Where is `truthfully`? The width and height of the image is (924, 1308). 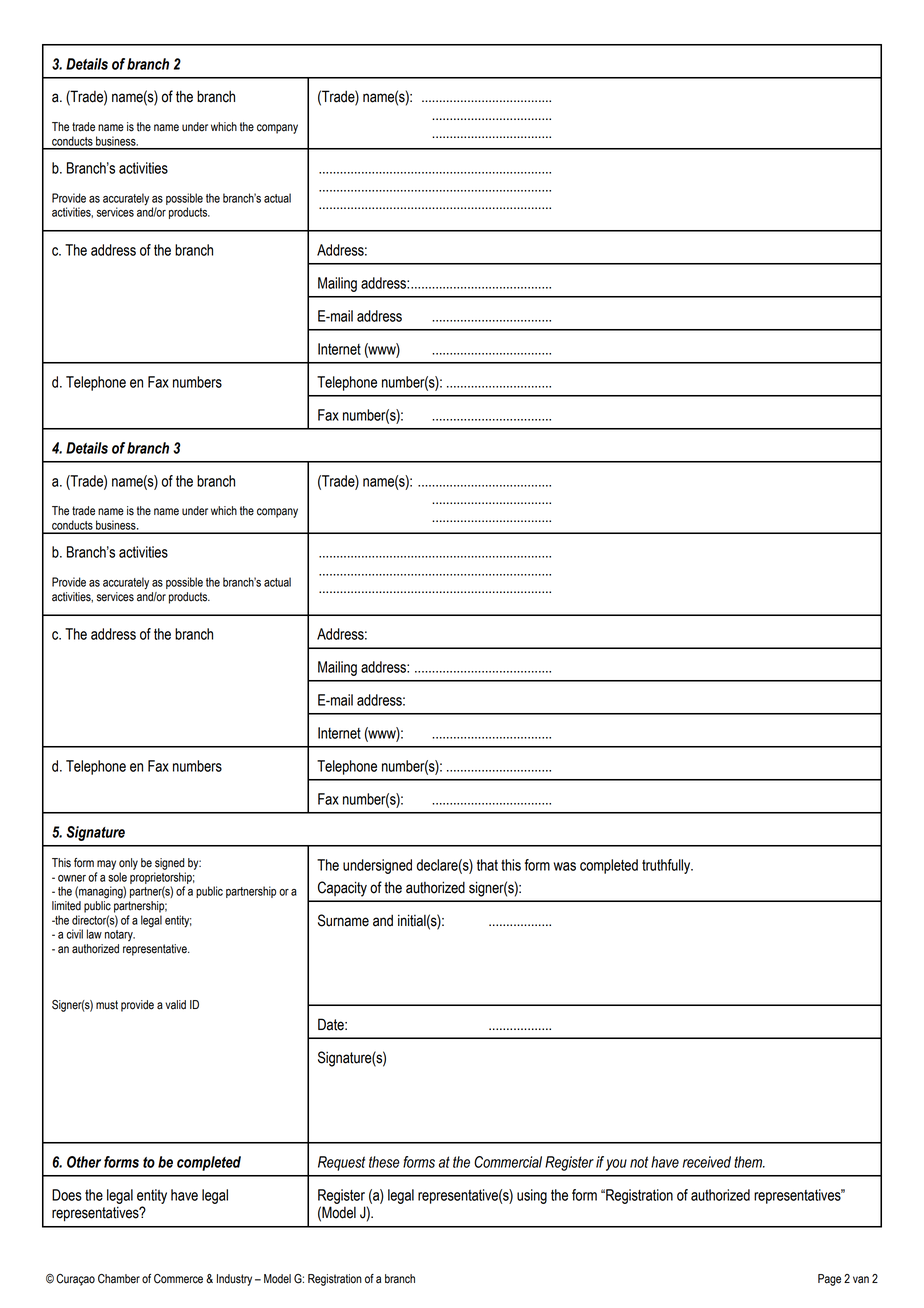
truthfully is located at coordinates (667, 866).
